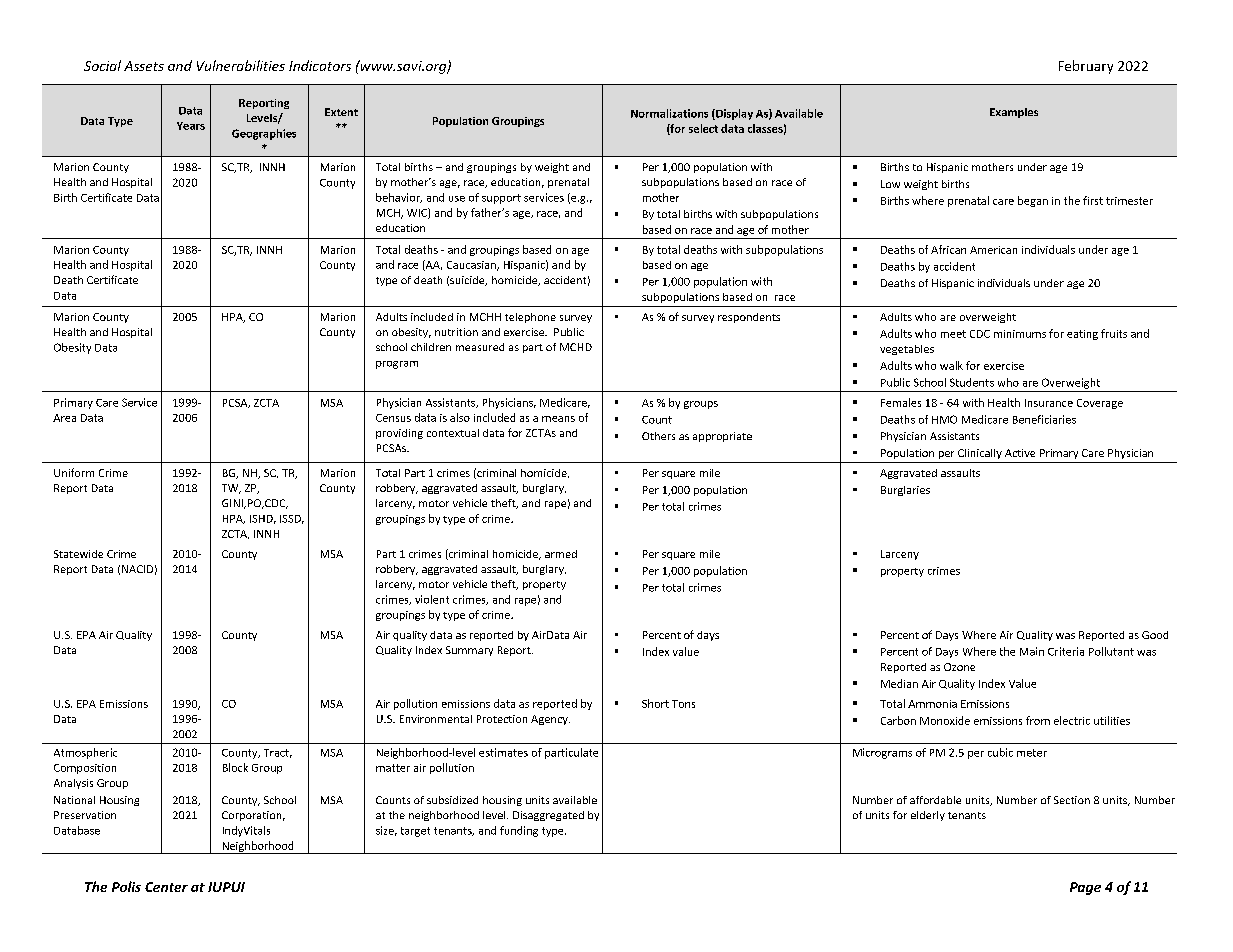 Image resolution: width=1233 pixels, height=952 pixels. What do you see at coordinates (561, 554) in the page?
I see `armed` at bounding box center [561, 554].
